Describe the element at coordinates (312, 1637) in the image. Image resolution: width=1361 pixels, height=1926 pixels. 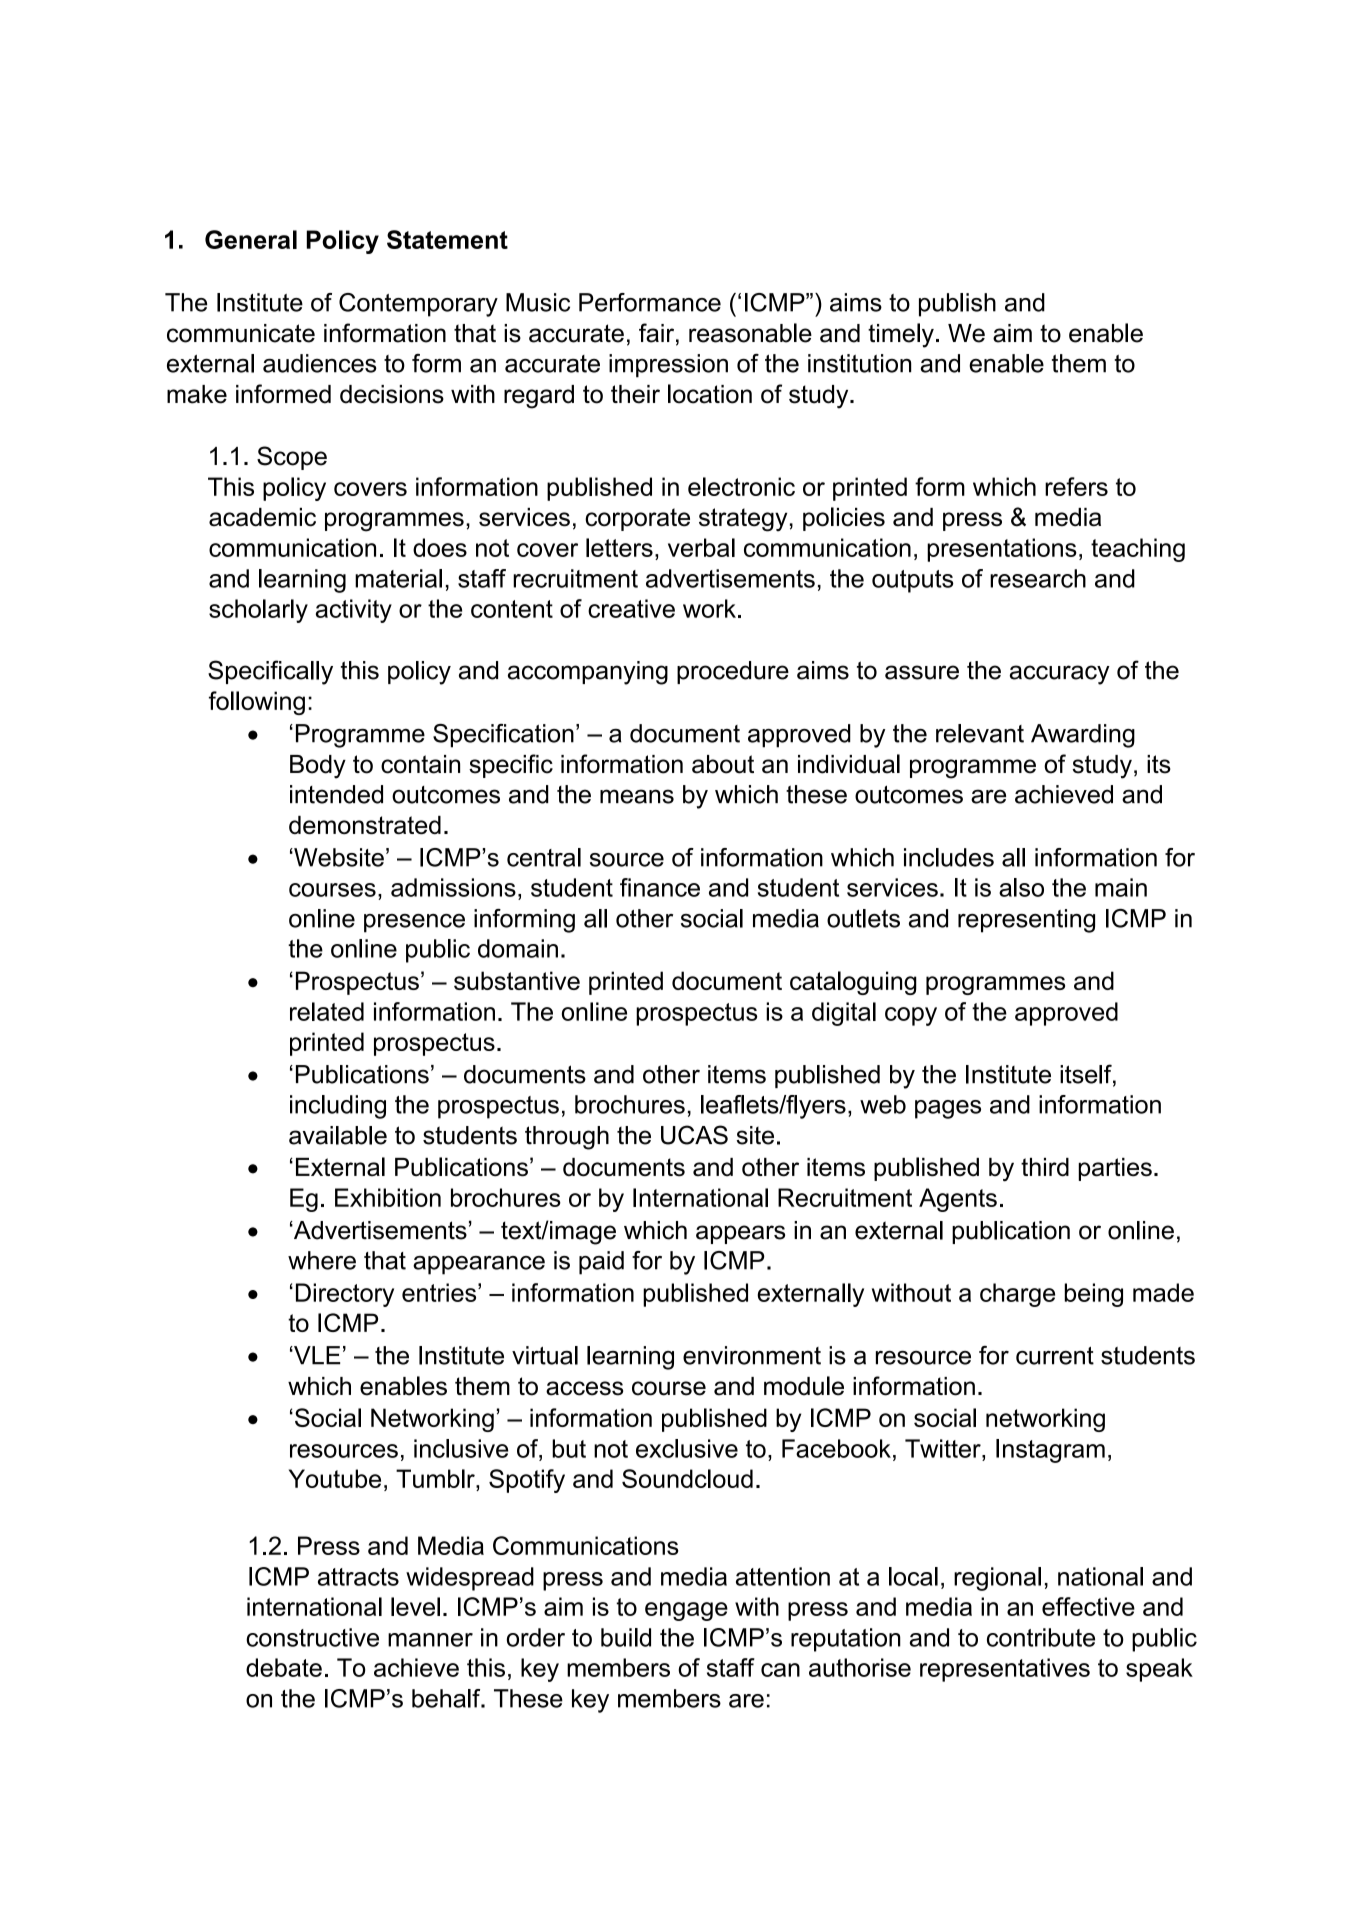
I see `constructive` at that location.
